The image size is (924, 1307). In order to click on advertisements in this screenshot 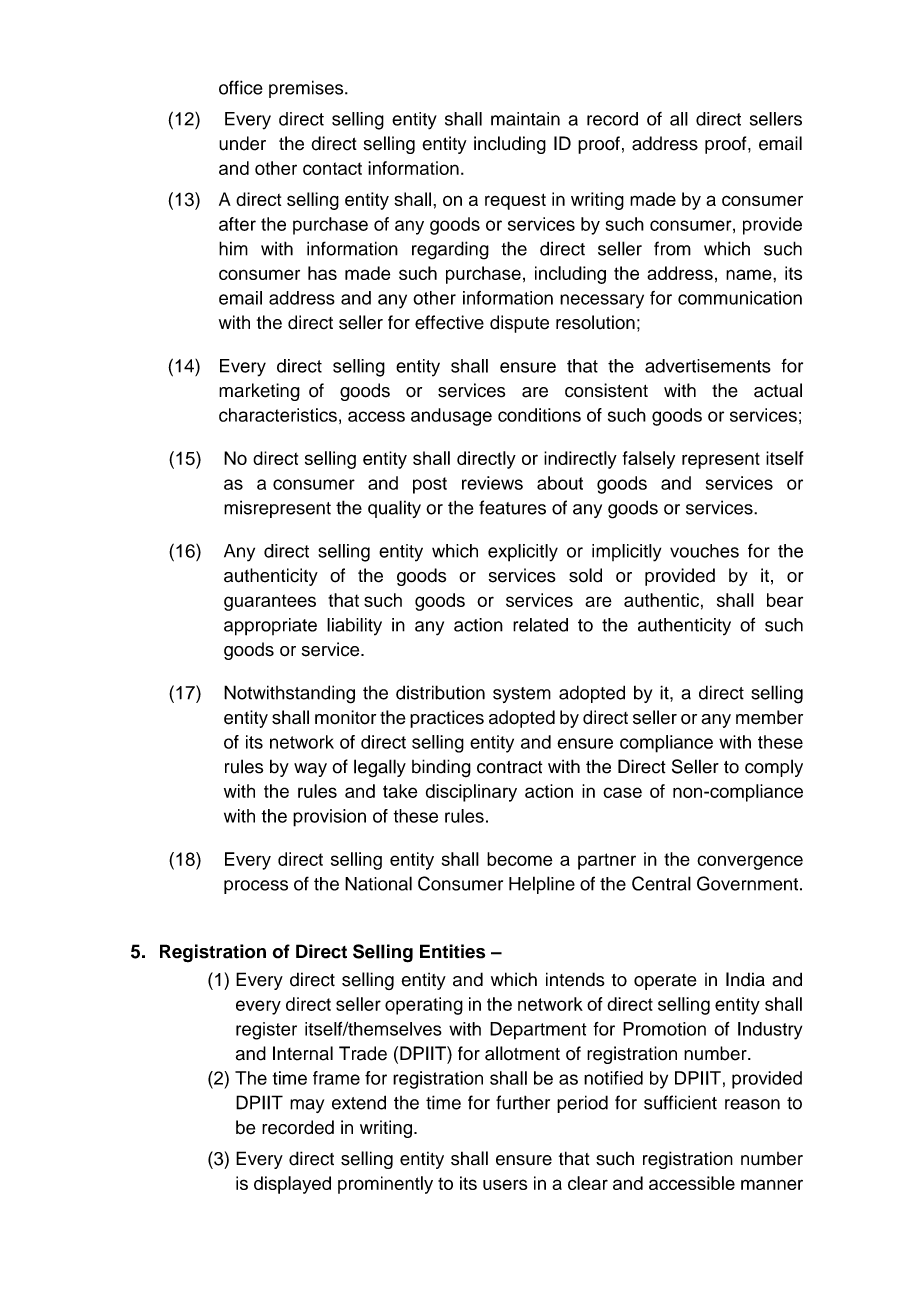, I will do `click(708, 366)`.
